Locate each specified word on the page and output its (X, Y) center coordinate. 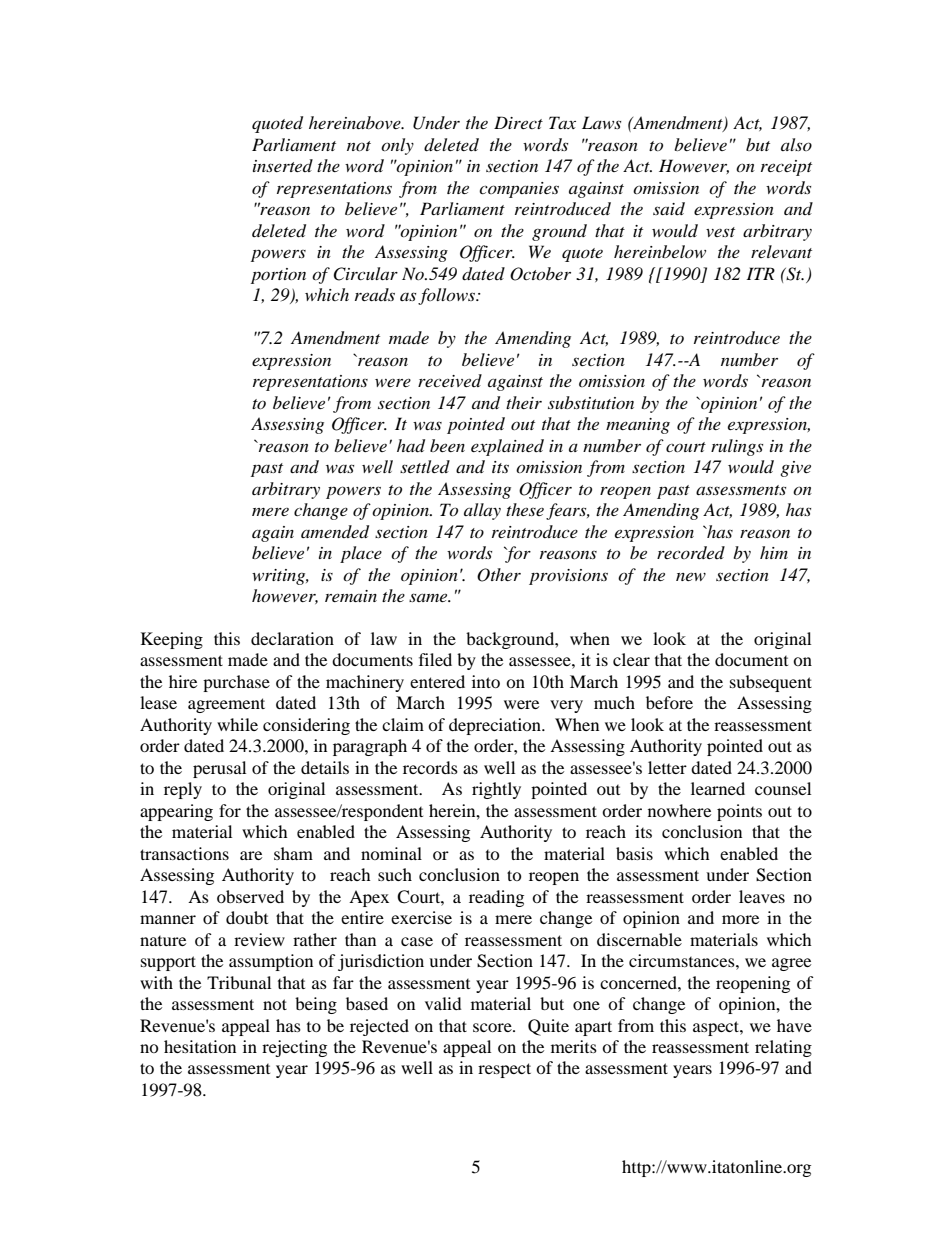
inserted (283, 165)
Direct (518, 122)
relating (783, 1048)
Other (499, 575)
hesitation (200, 1046)
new (691, 576)
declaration (292, 638)
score (493, 1027)
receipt (786, 168)
